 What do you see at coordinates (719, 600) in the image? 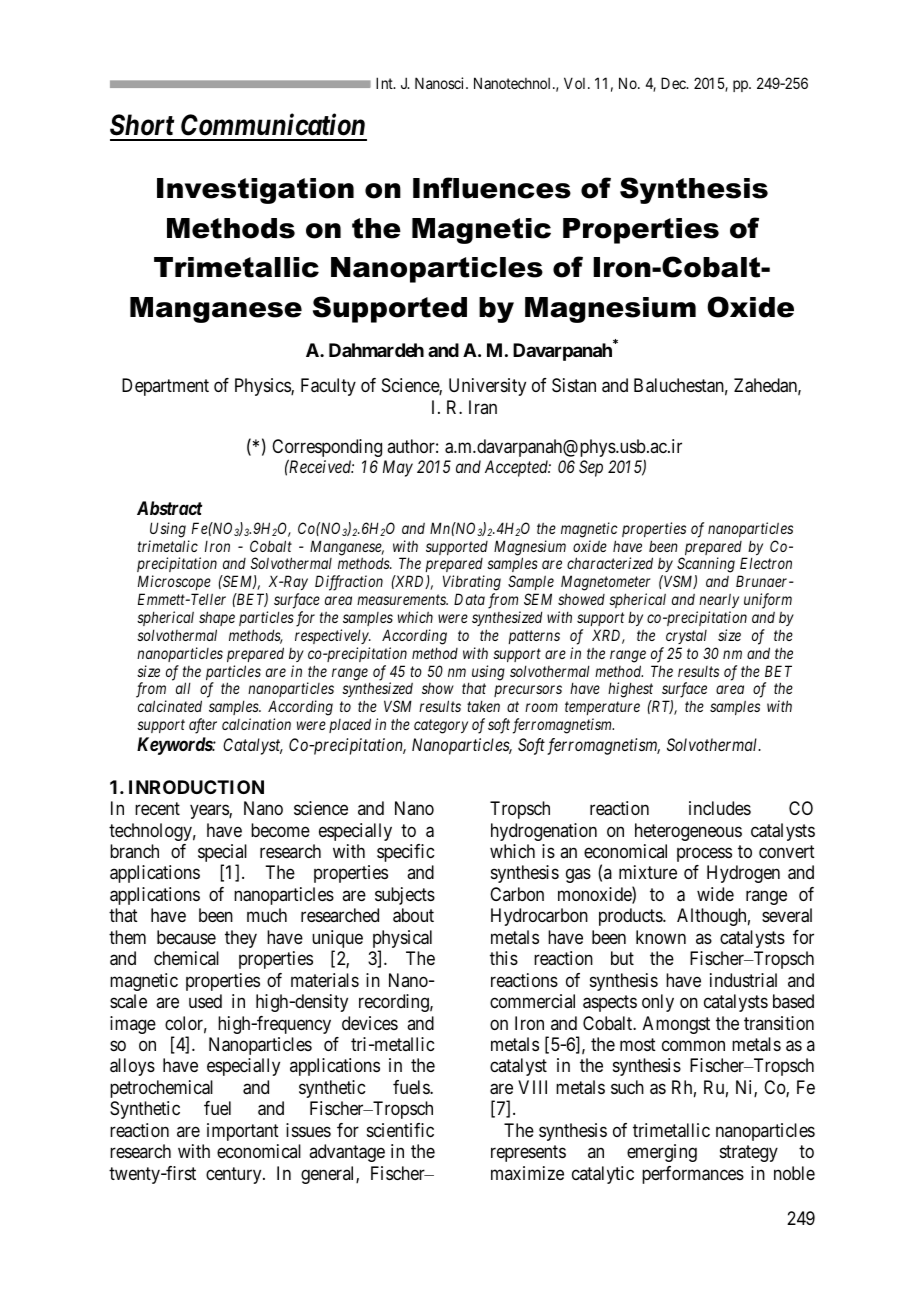
I see `nearly` at bounding box center [719, 600].
